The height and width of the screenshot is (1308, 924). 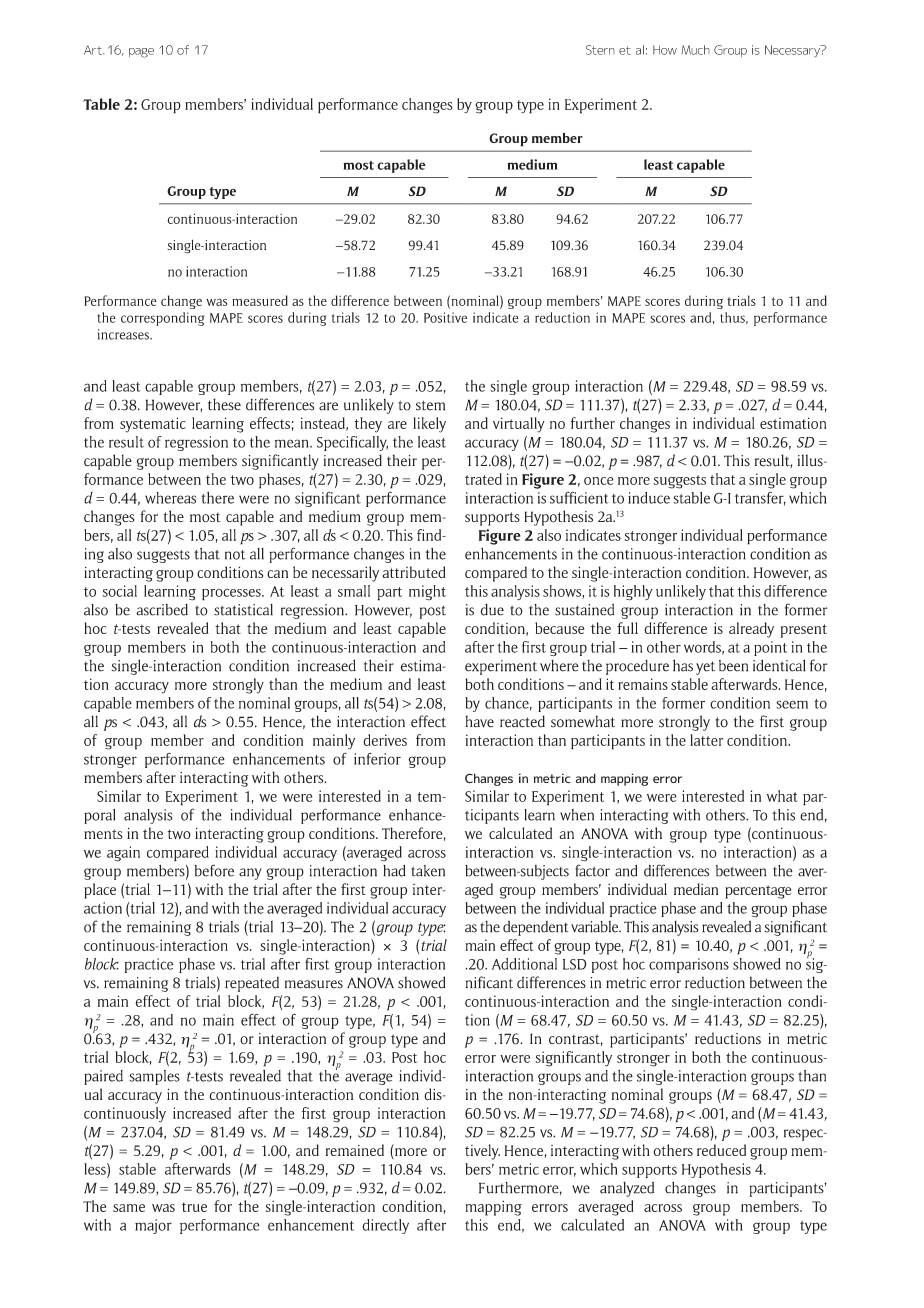 What do you see at coordinates (751, 630) in the screenshot?
I see `already` at bounding box center [751, 630].
